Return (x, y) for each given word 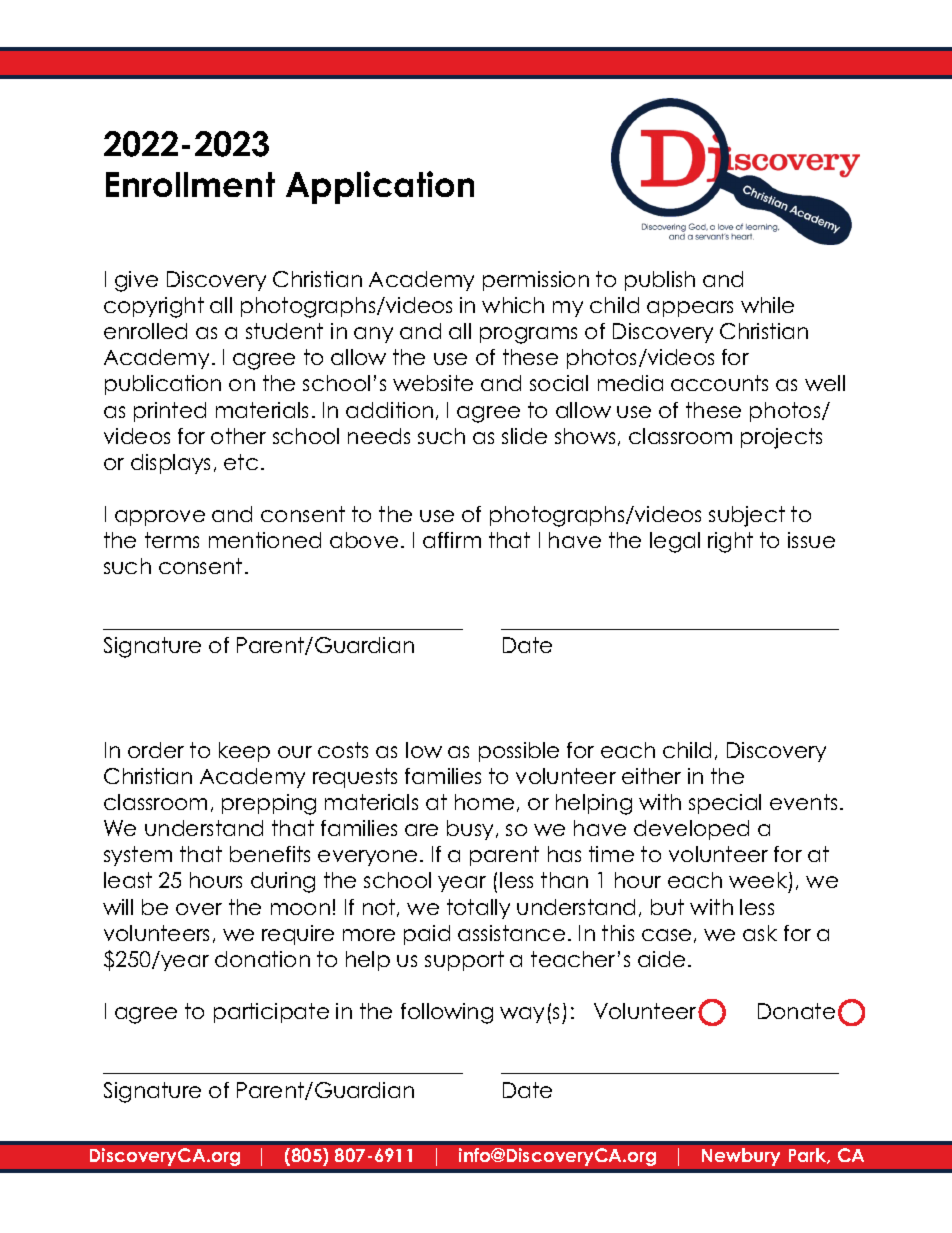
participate (271, 1013)
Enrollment (190, 184)
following (447, 1013)
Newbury (741, 1157)
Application (380, 187)
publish (660, 281)
